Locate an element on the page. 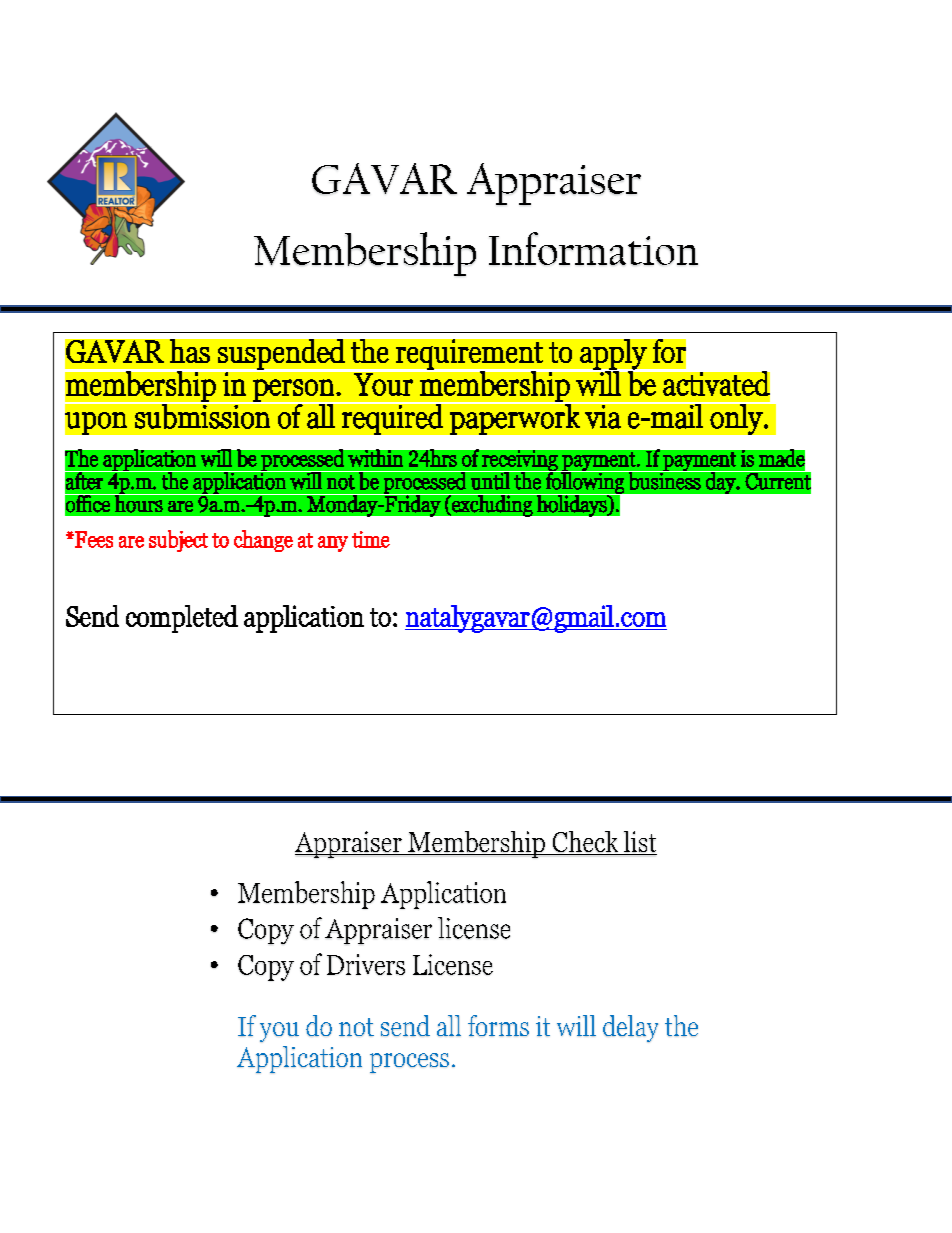 This document has width=952, height=1233. submission is located at coordinates (202, 415).
